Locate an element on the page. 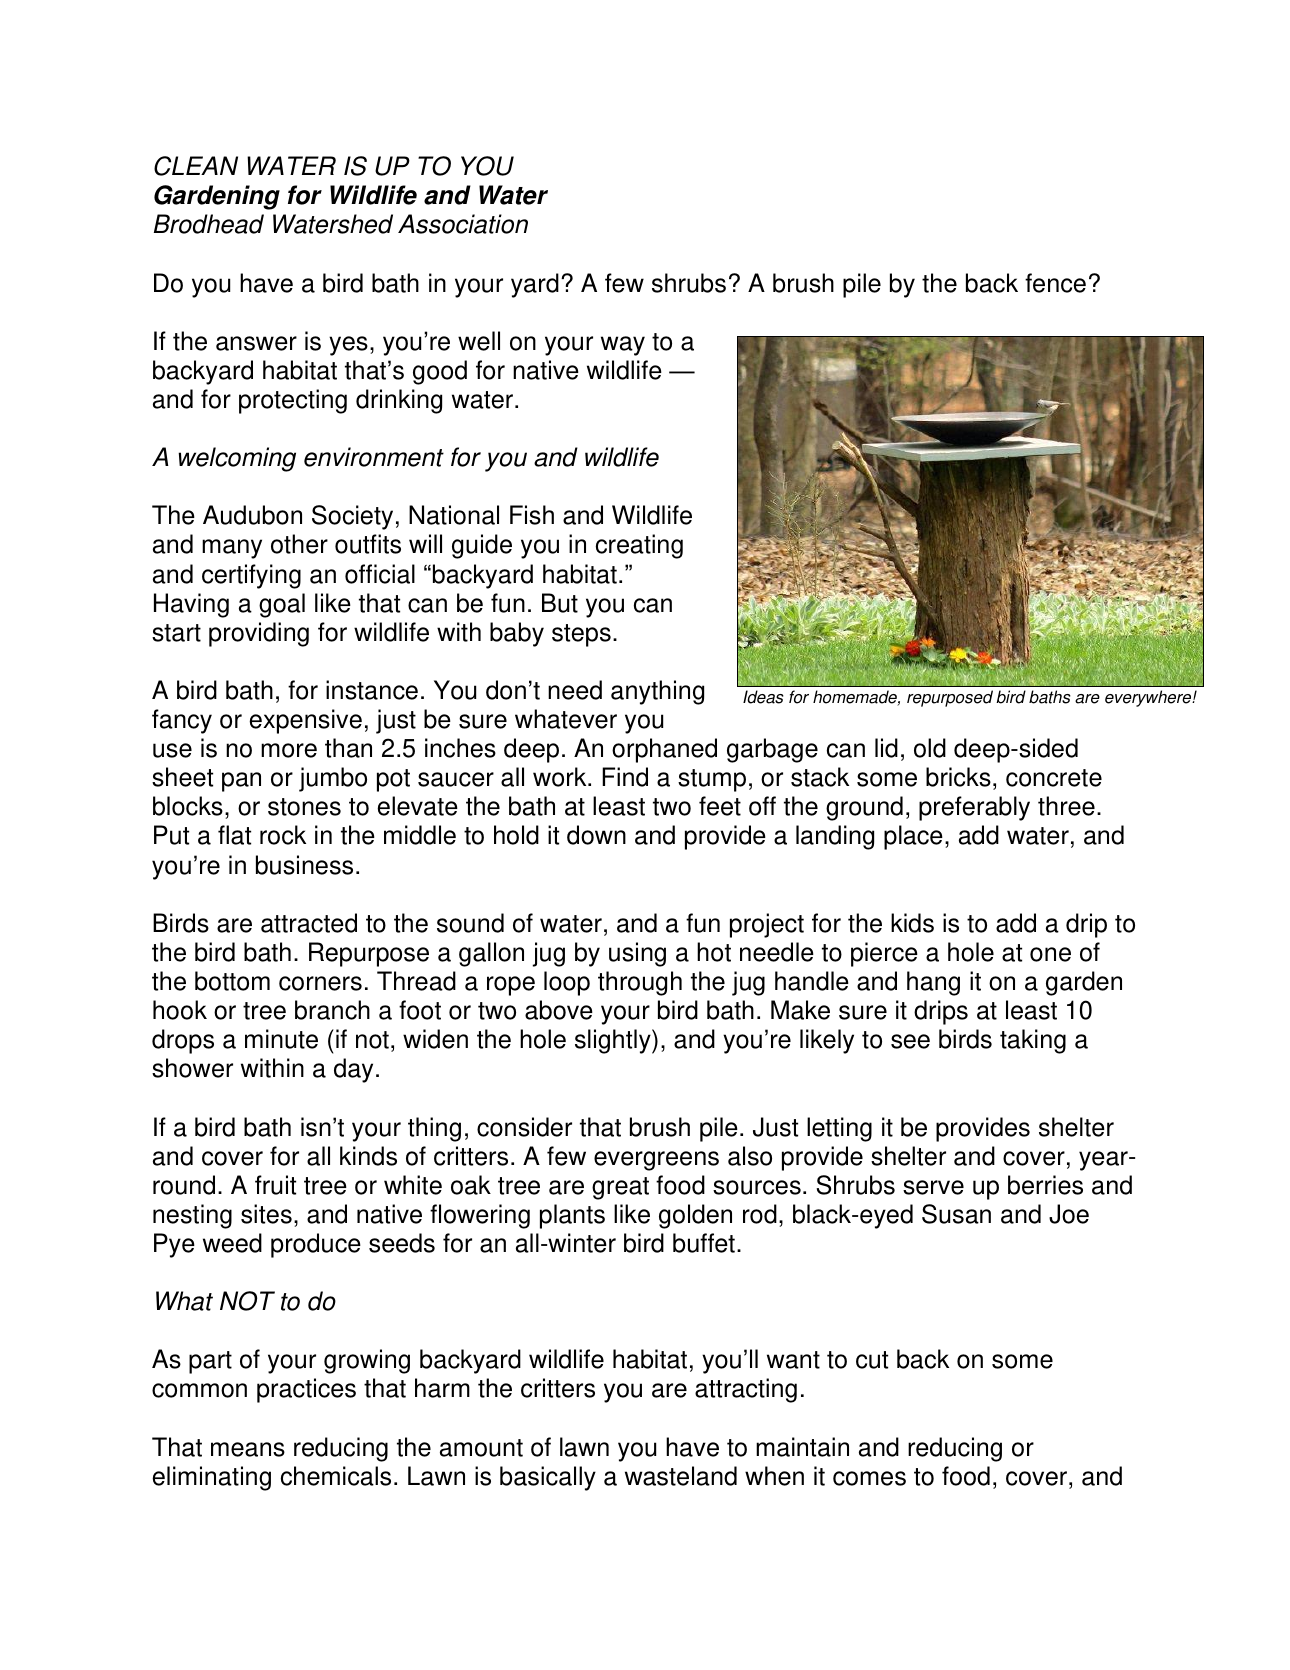  welcoming is located at coordinates (237, 459).
